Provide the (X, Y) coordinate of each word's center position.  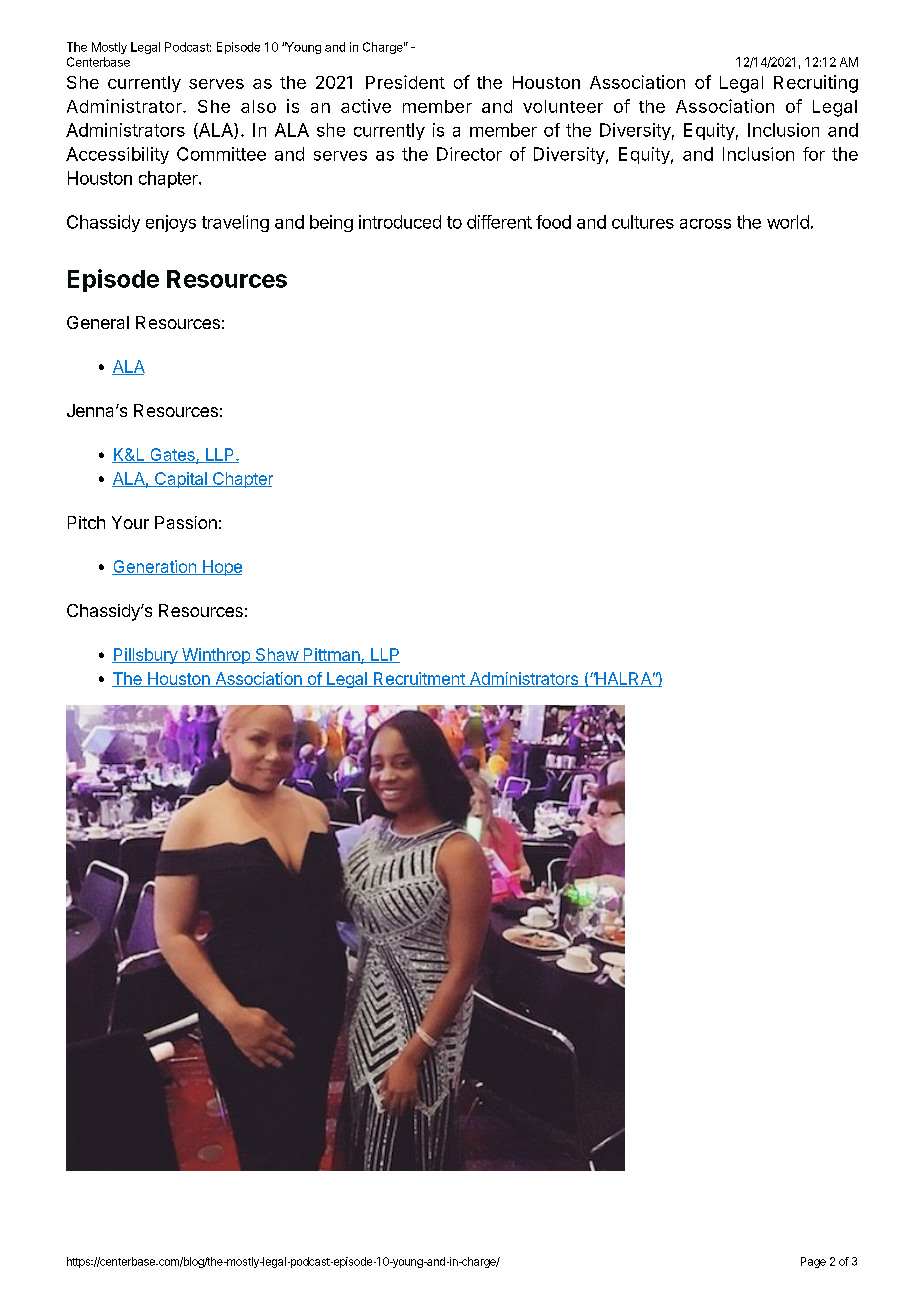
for (814, 154)
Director (469, 154)
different (499, 222)
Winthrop (216, 656)
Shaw (276, 655)
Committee (221, 154)
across (705, 224)
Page (813, 1262)
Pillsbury (145, 656)
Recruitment (419, 679)
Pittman (331, 655)
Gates (172, 456)
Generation (155, 567)
